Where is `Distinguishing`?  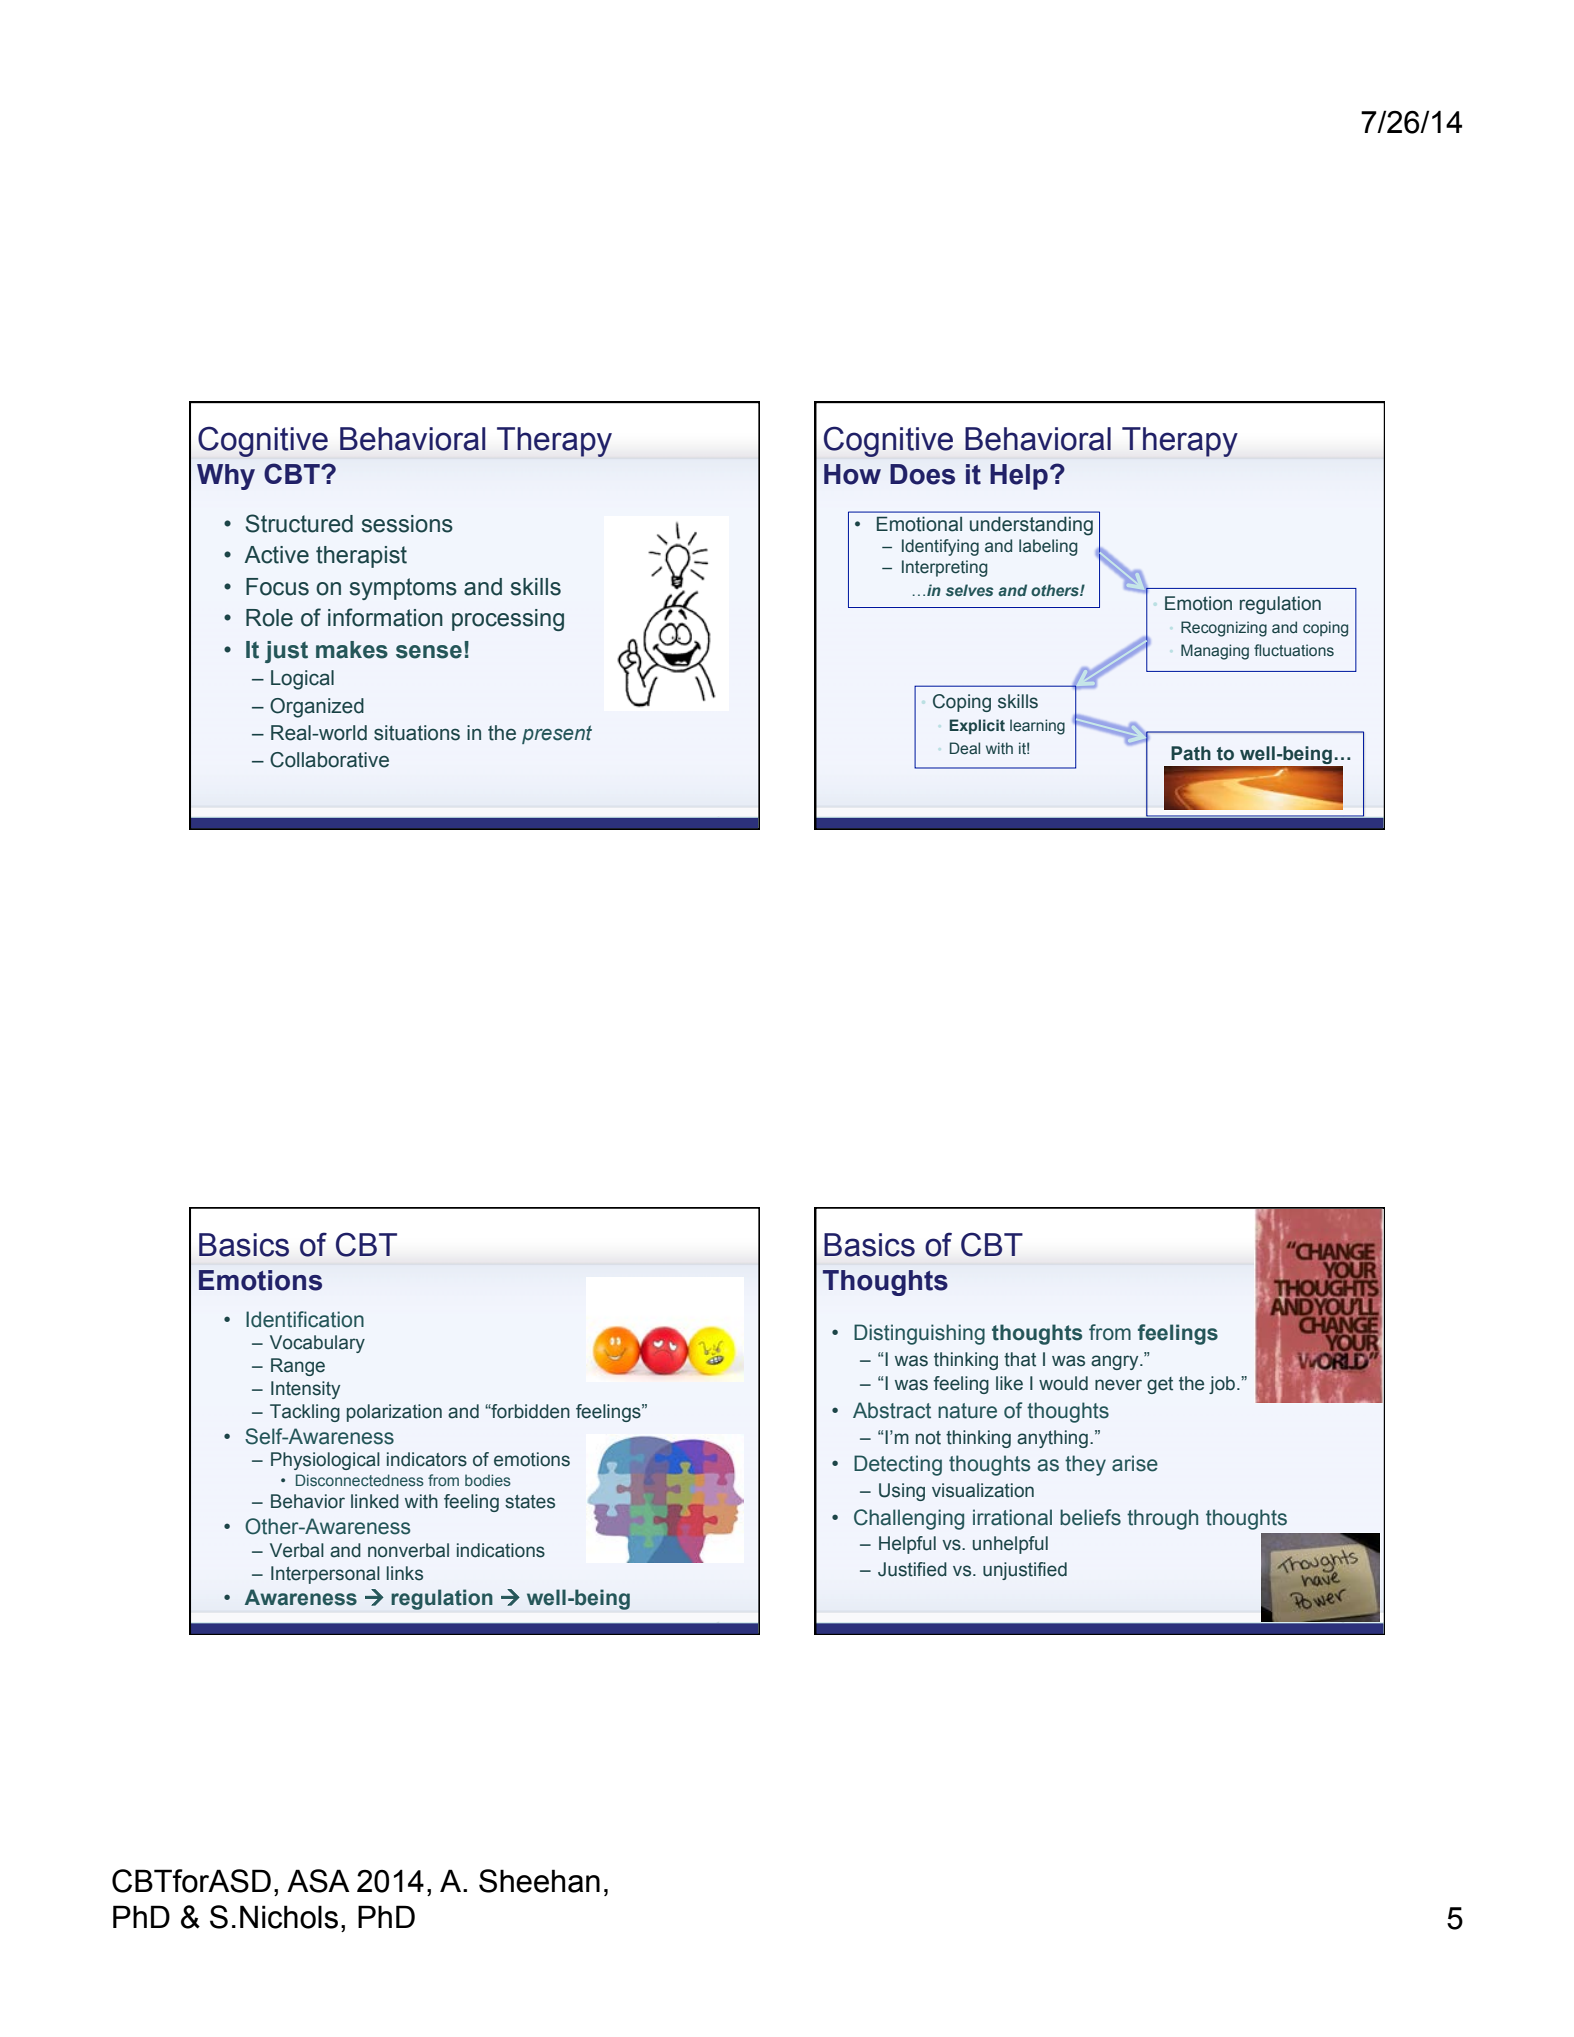 Distinguishing is located at coordinates (919, 1334).
